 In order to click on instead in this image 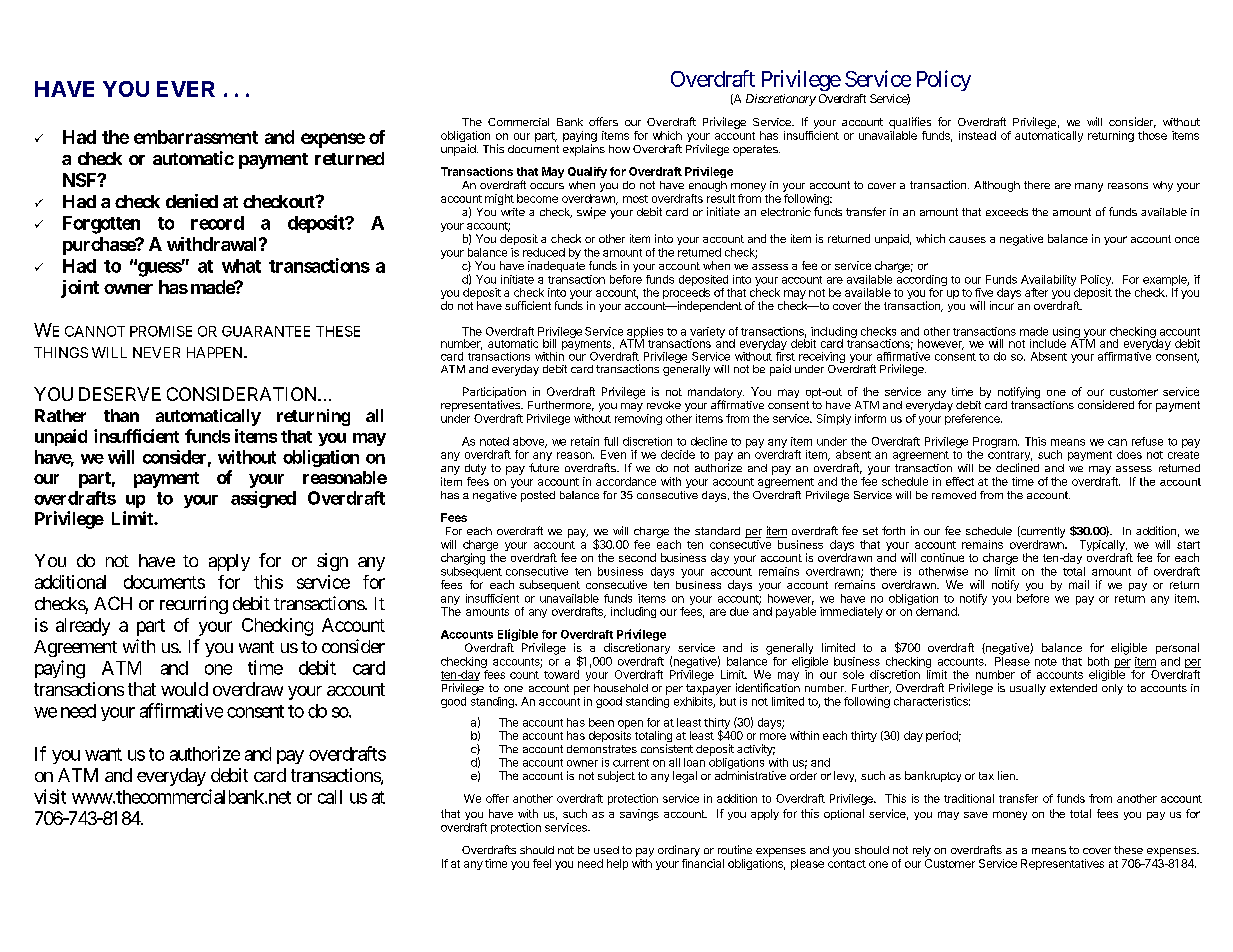, I will do `click(977, 135)`.
